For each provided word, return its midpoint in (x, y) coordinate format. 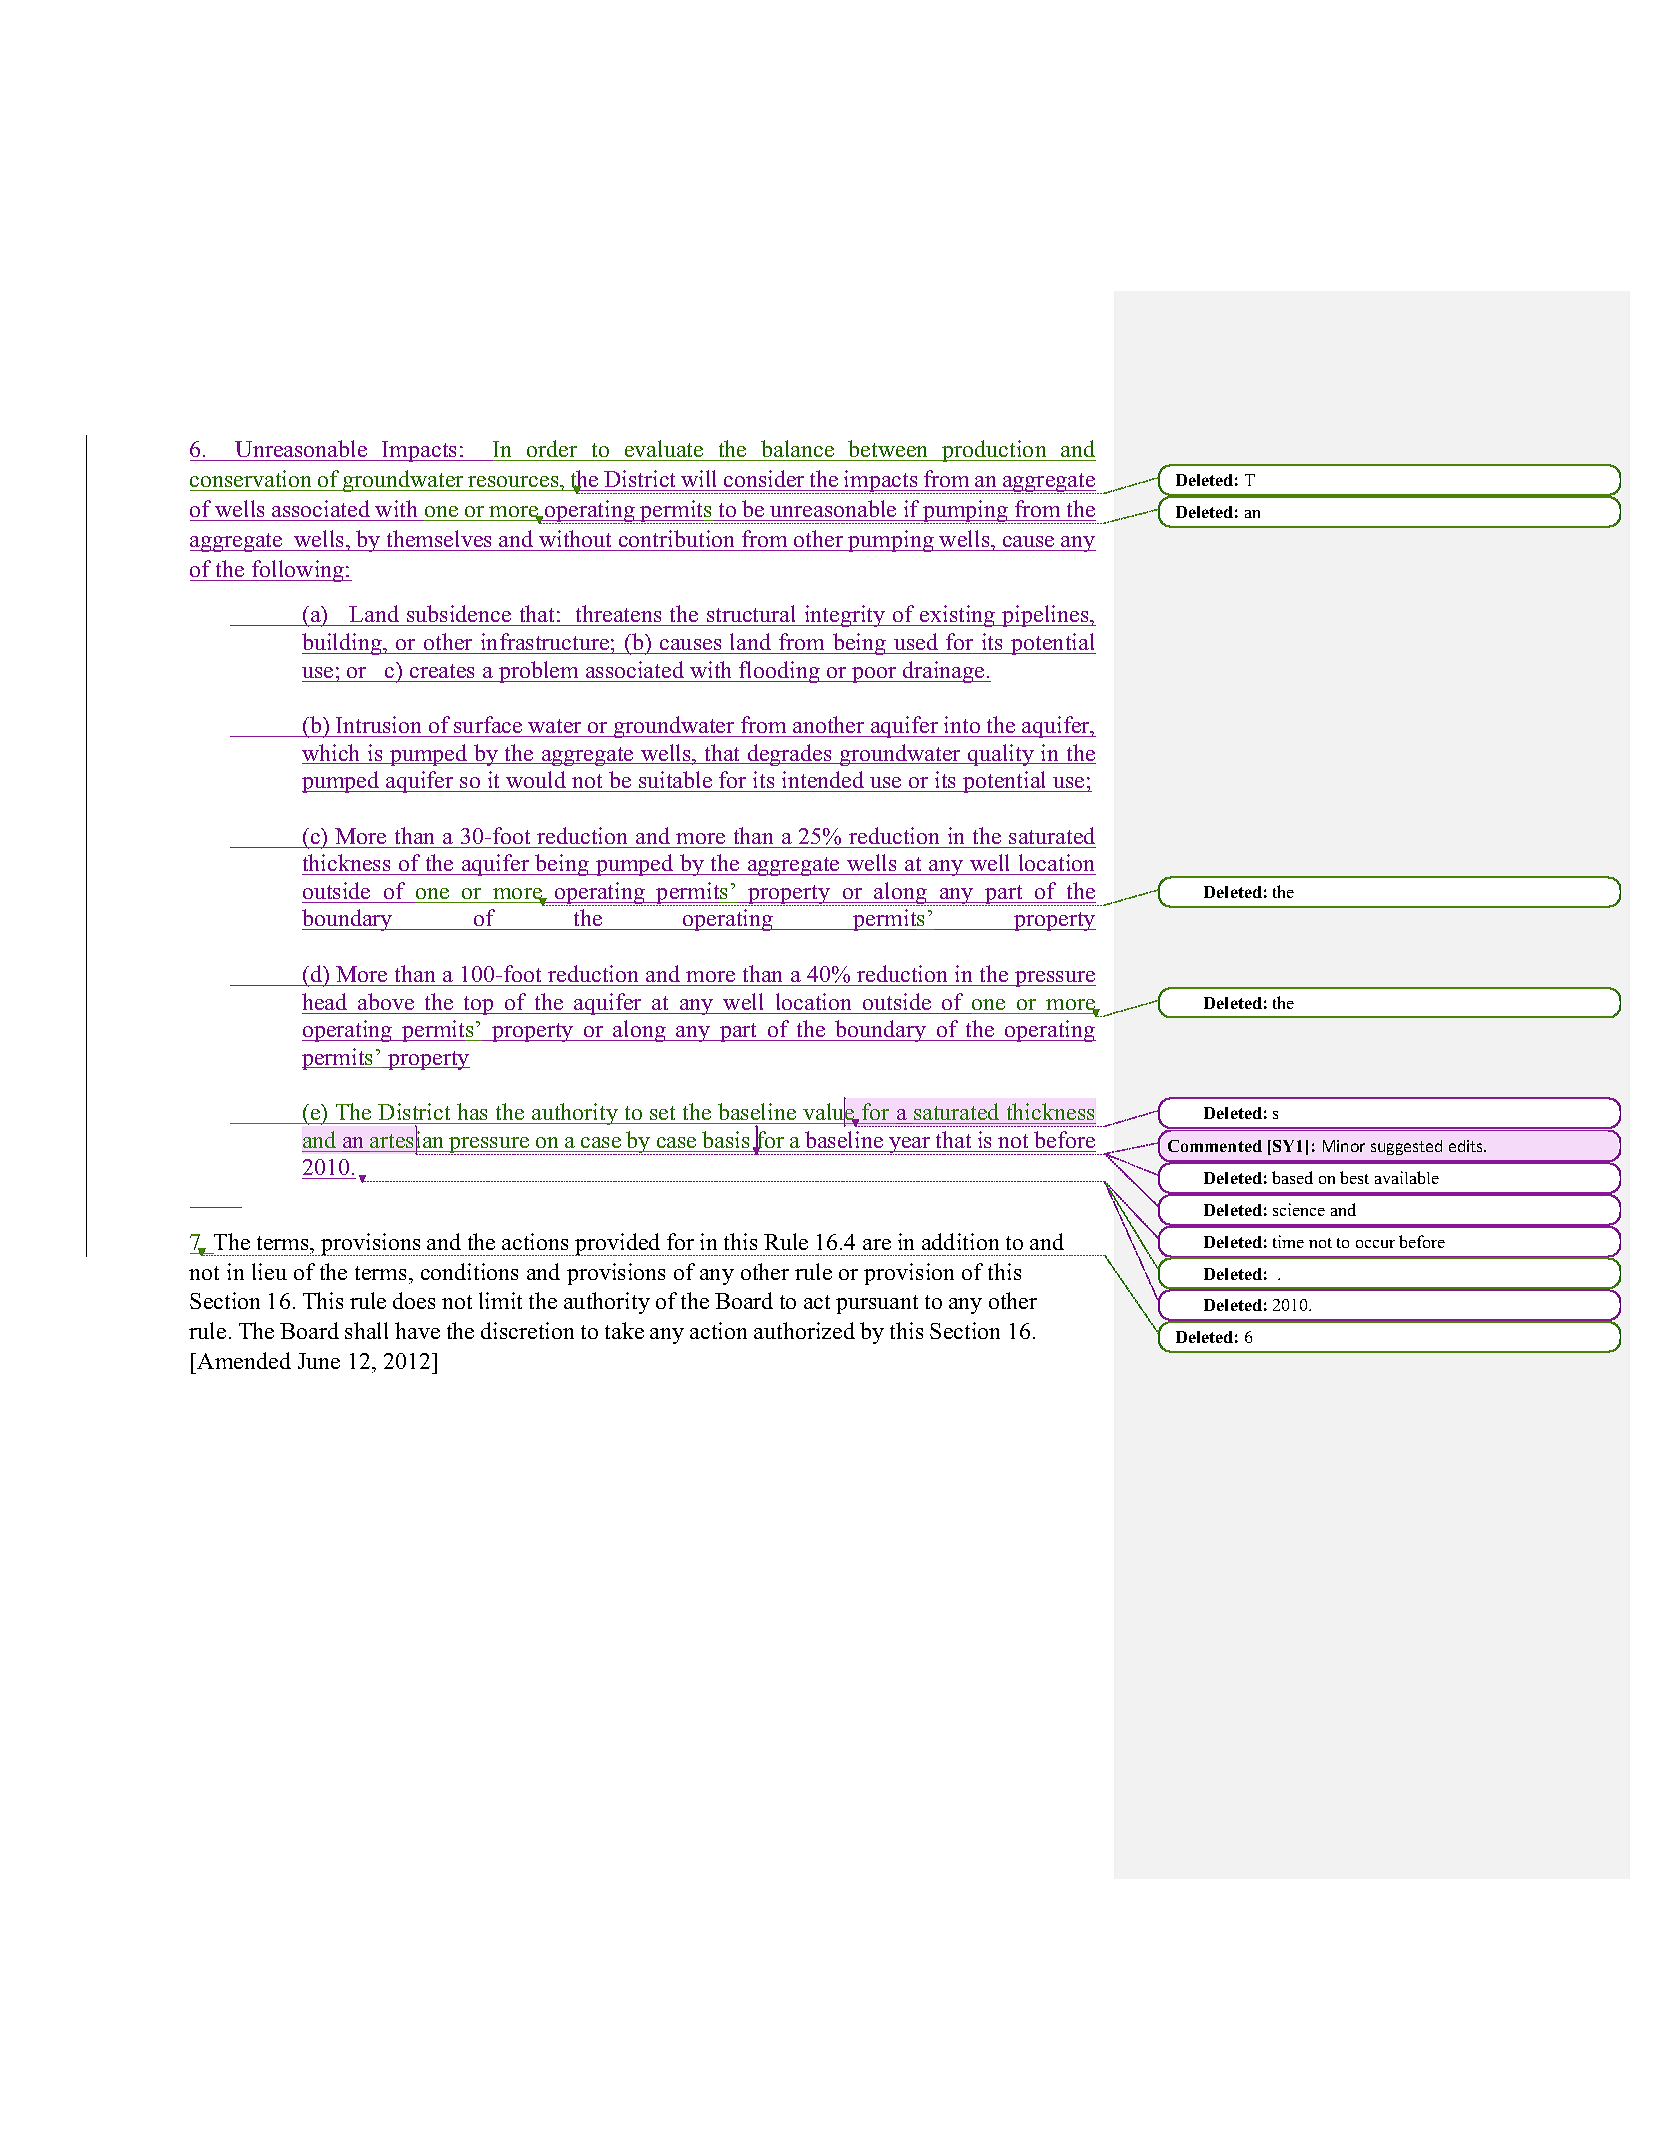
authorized (804, 1330)
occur (1375, 1244)
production (994, 451)
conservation (252, 480)
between (888, 450)
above (386, 1001)
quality (1001, 755)
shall (366, 1330)
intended (823, 781)
